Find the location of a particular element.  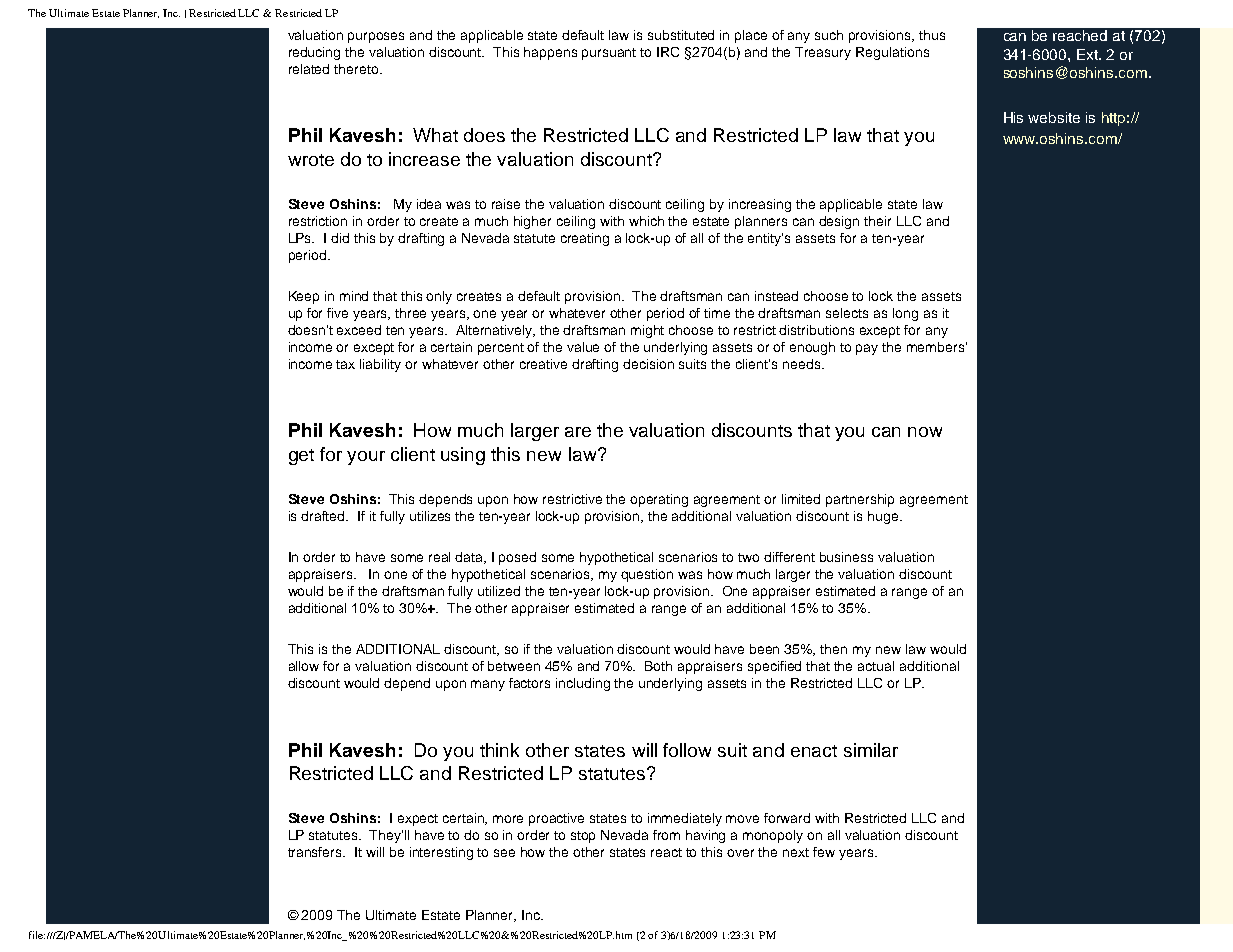

which is located at coordinates (646, 221).
